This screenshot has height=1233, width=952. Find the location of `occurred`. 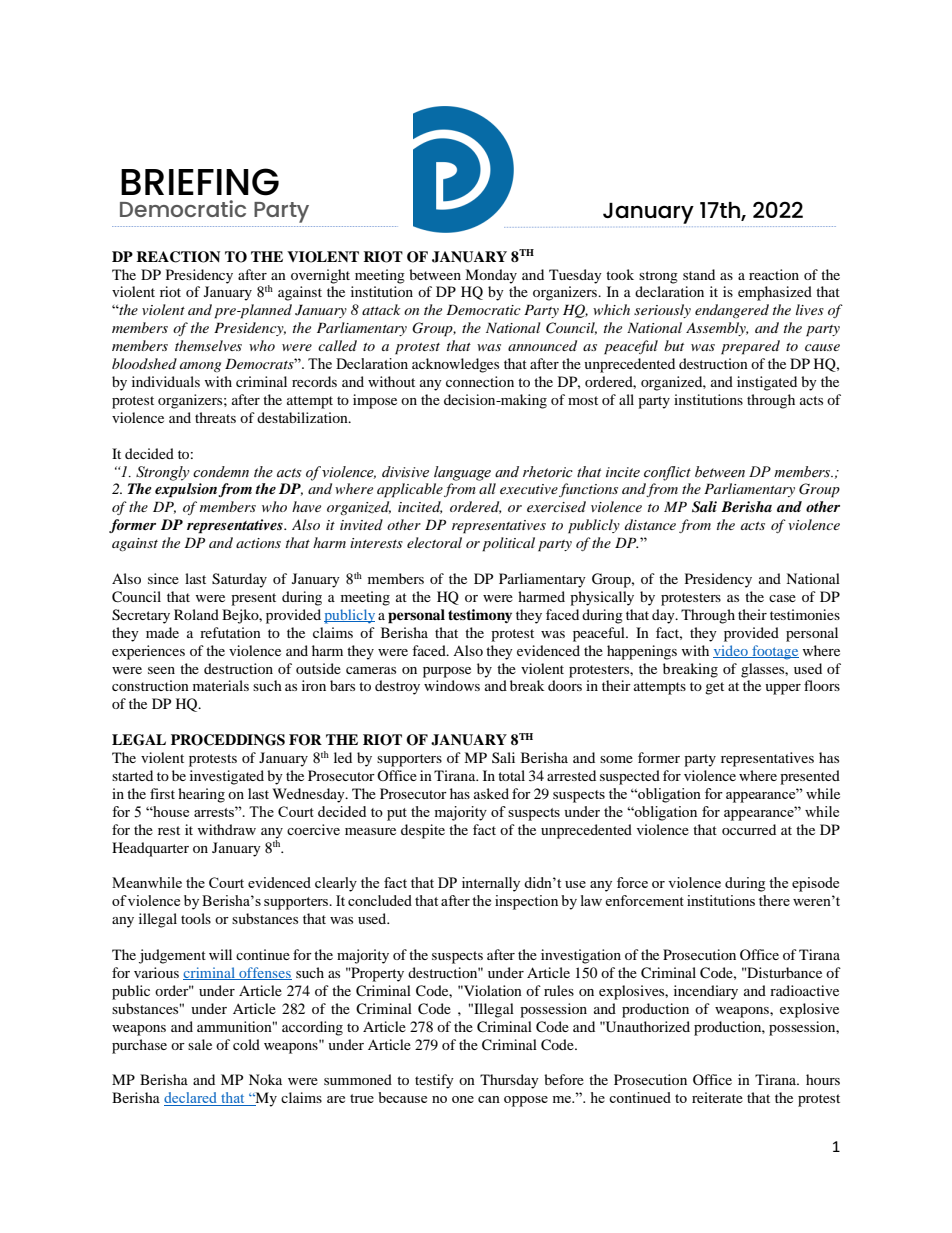

occurred is located at coordinates (749, 829).
